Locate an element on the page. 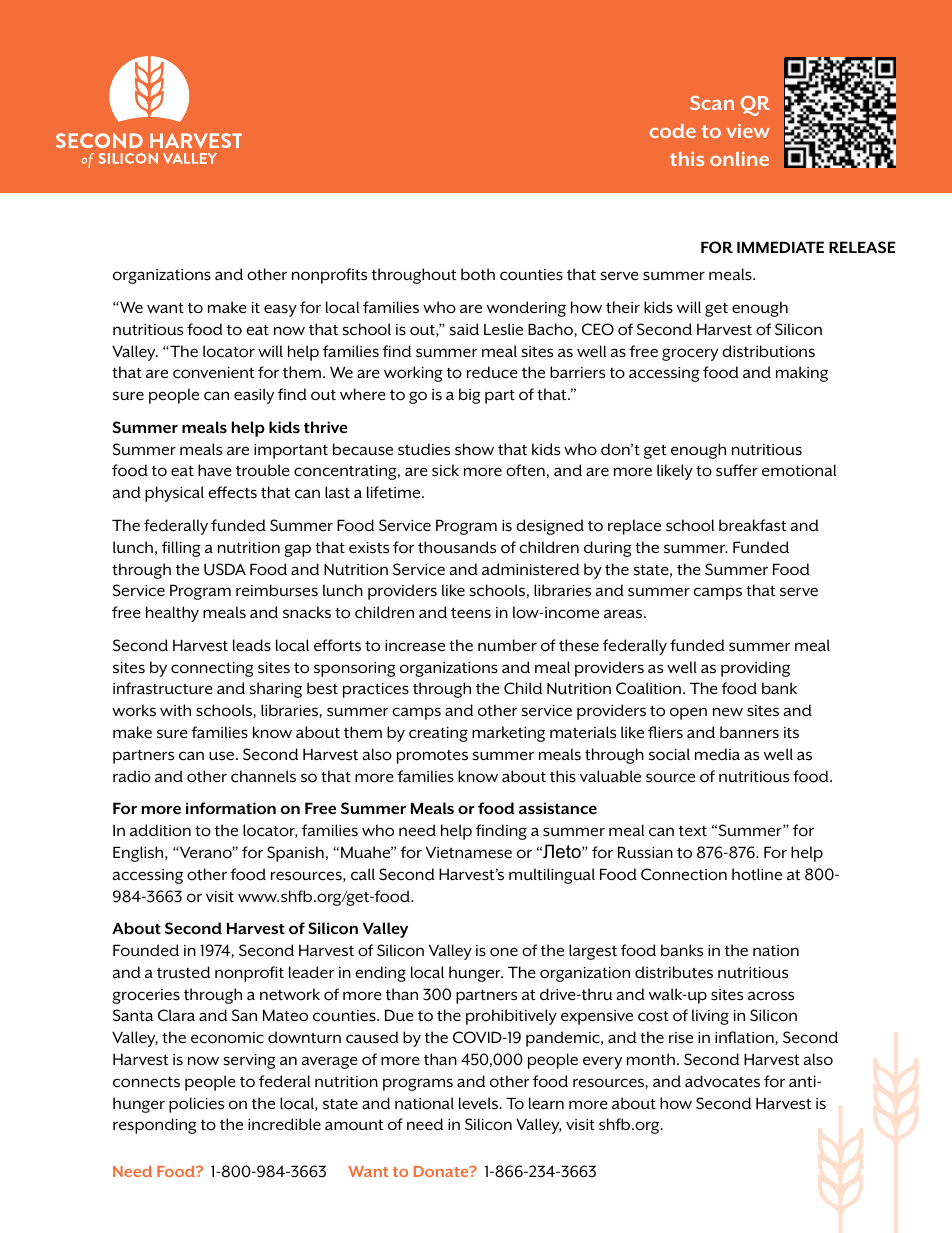  providing is located at coordinates (755, 669).
